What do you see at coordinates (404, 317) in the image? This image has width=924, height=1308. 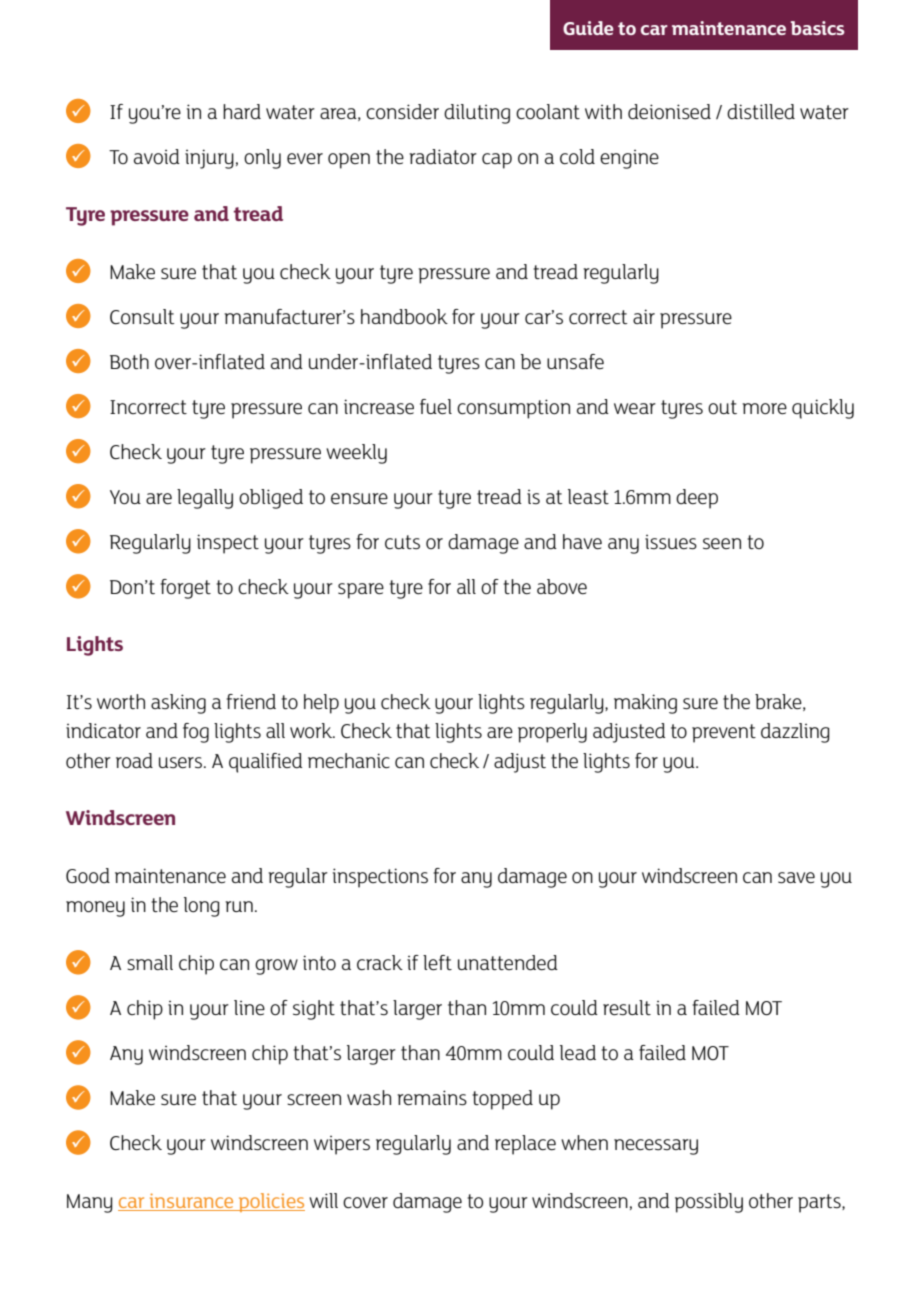 I see `handbook` at bounding box center [404, 317].
